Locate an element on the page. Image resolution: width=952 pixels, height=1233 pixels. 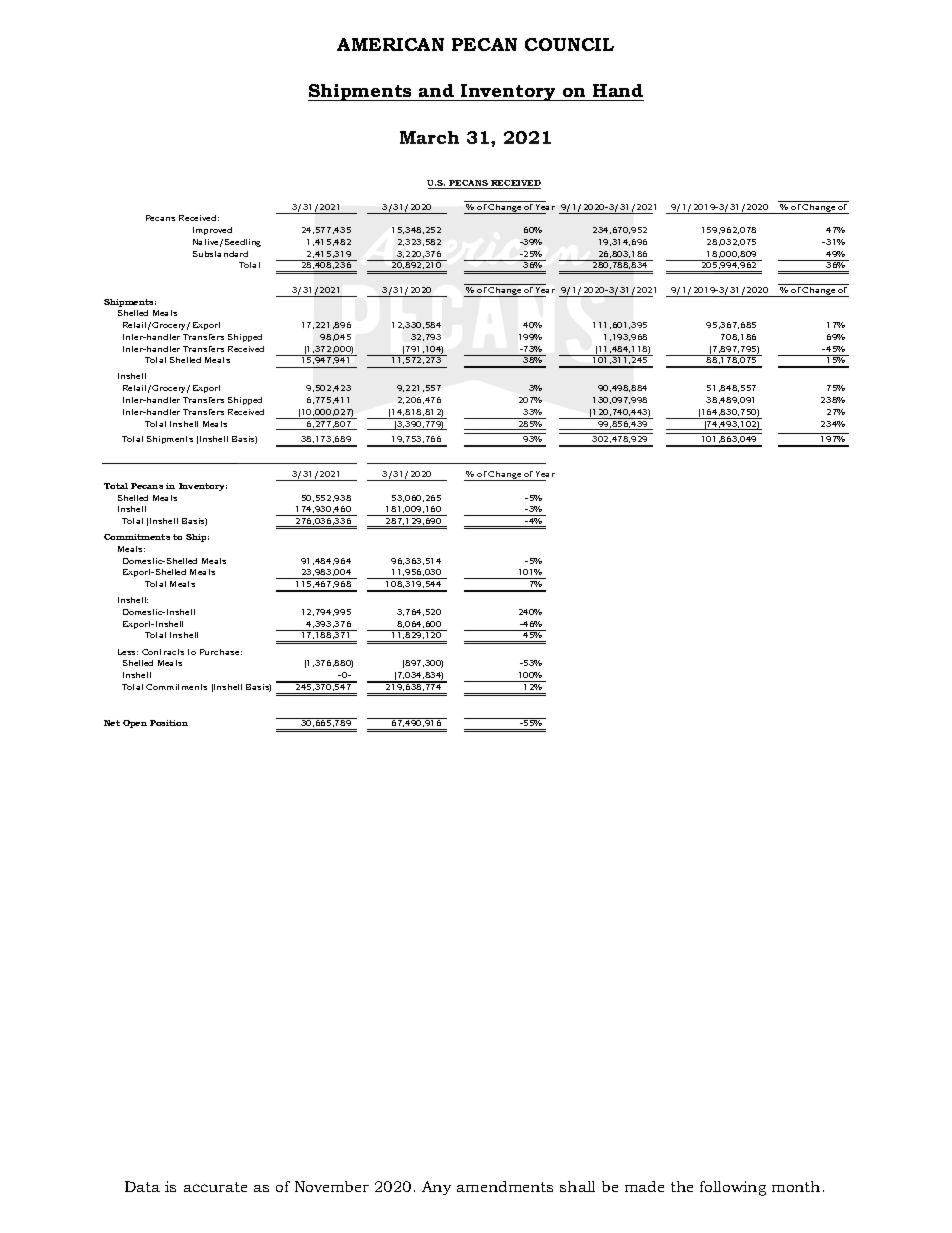
accurate is located at coordinates (215, 1187).
